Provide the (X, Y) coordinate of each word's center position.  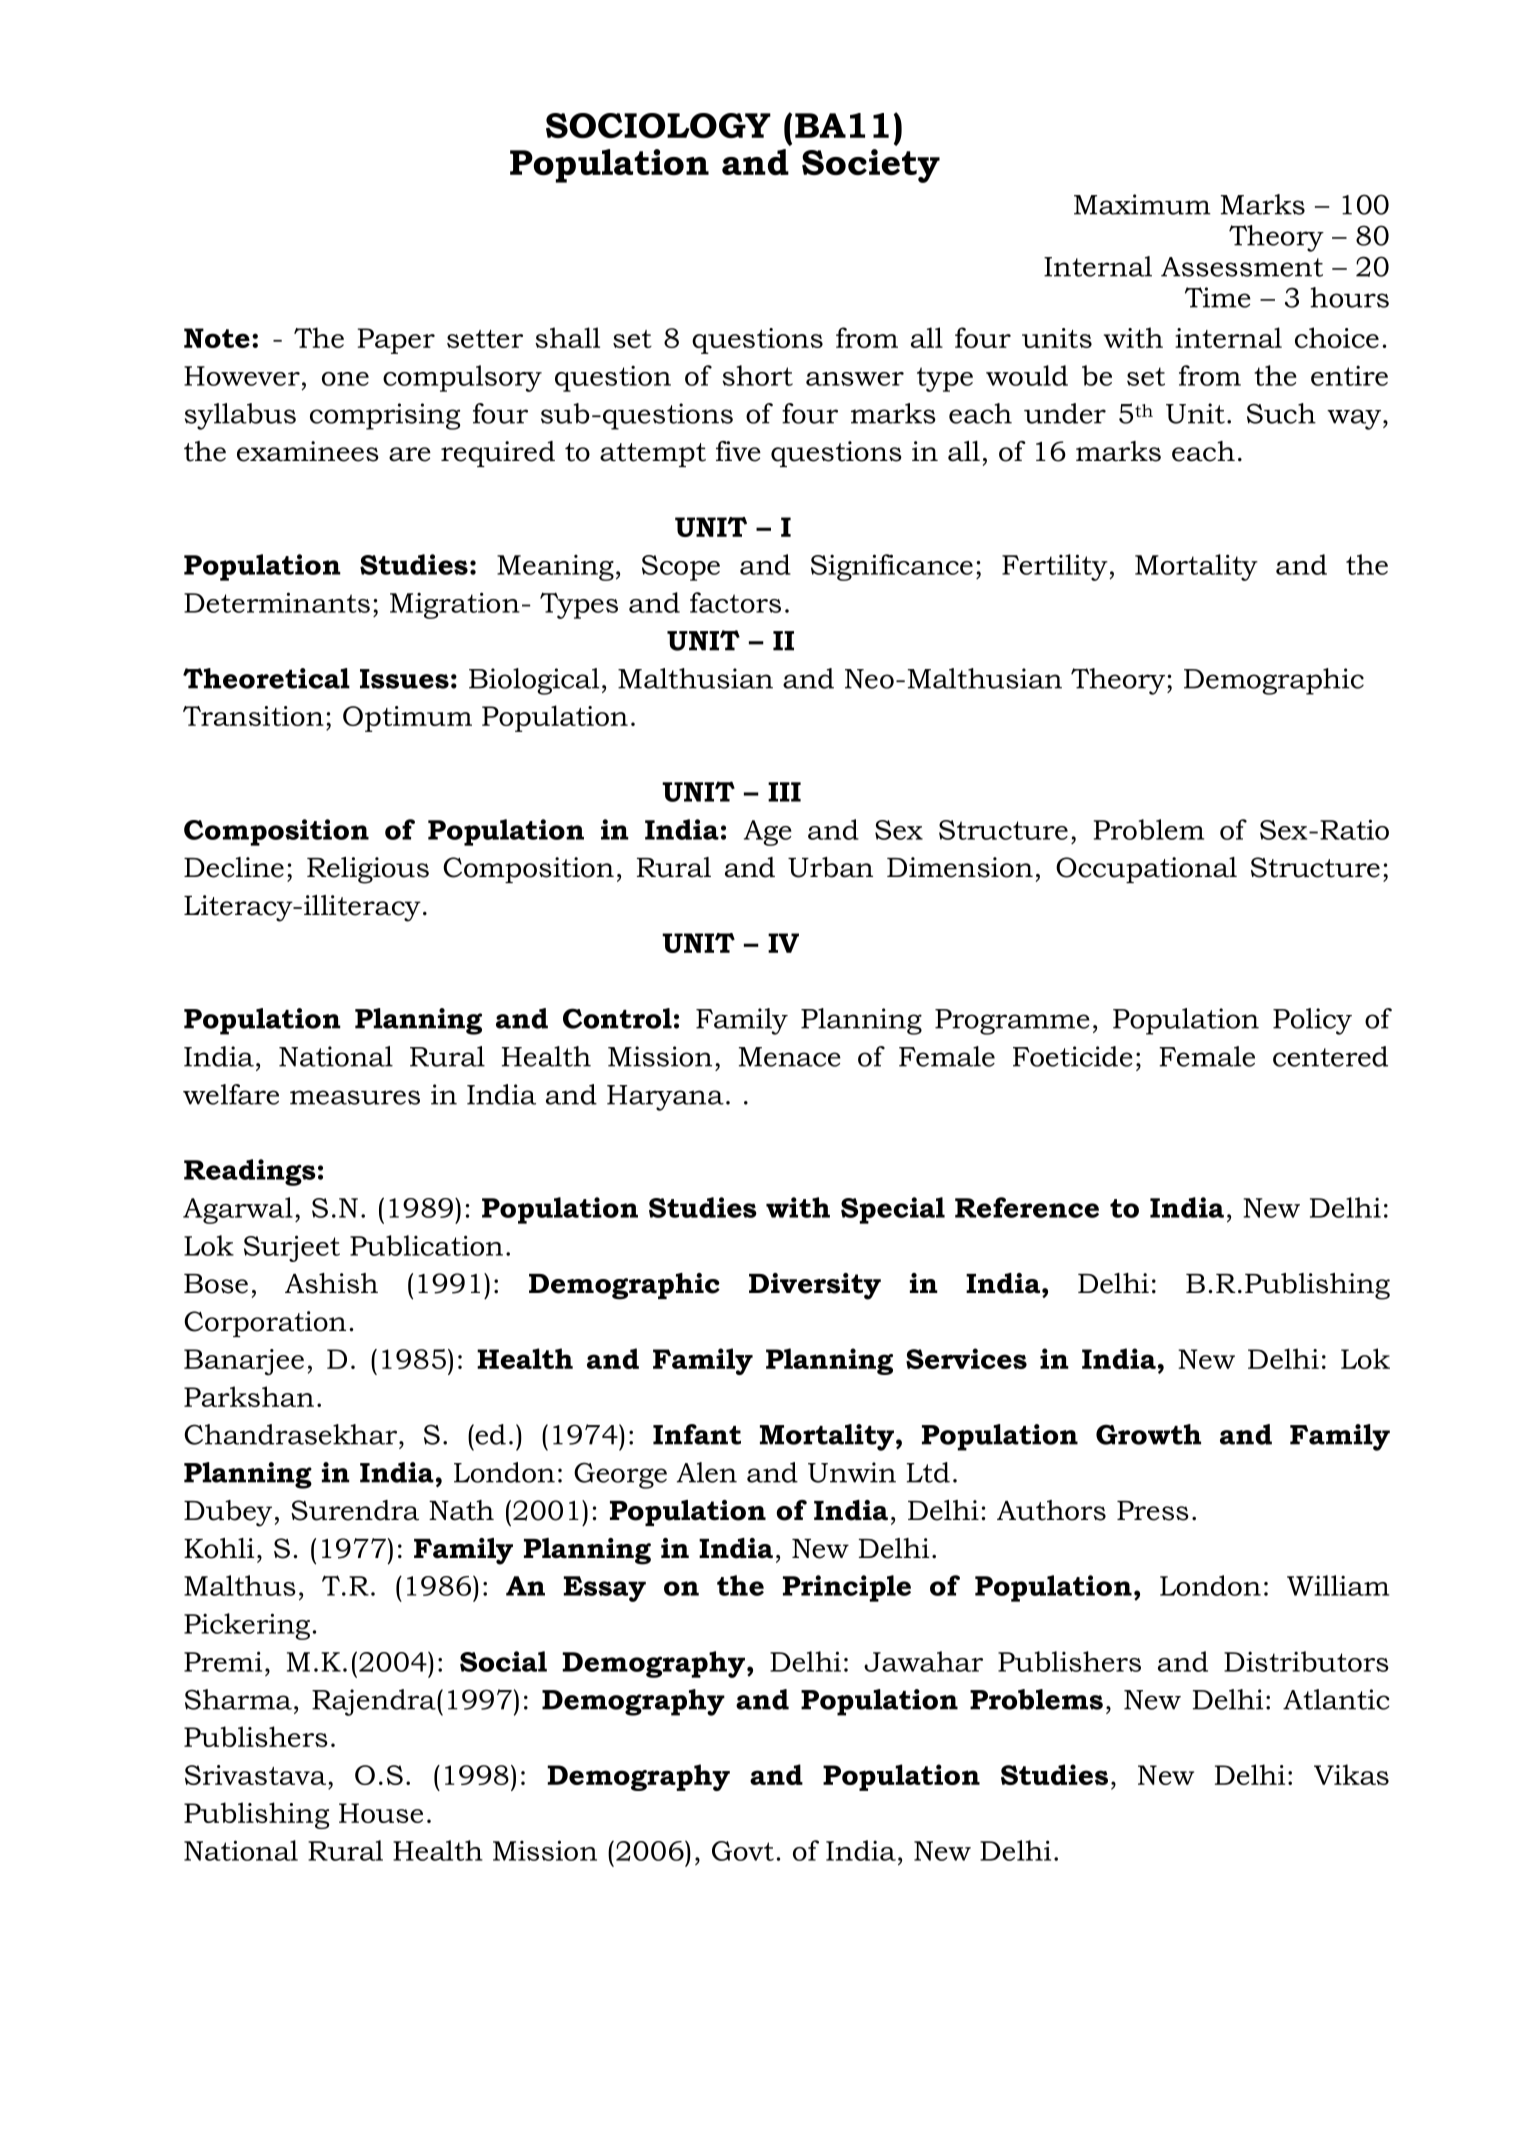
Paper (396, 341)
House (381, 1813)
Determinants (277, 602)
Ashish (331, 1283)
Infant (697, 1434)
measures (355, 1097)
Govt (743, 1851)
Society (871, 166)
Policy (1312, 1021)
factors (735, 602)
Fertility (1056, 567)
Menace (790, 1057)
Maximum (1142, 204)
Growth (1148, 1434)
